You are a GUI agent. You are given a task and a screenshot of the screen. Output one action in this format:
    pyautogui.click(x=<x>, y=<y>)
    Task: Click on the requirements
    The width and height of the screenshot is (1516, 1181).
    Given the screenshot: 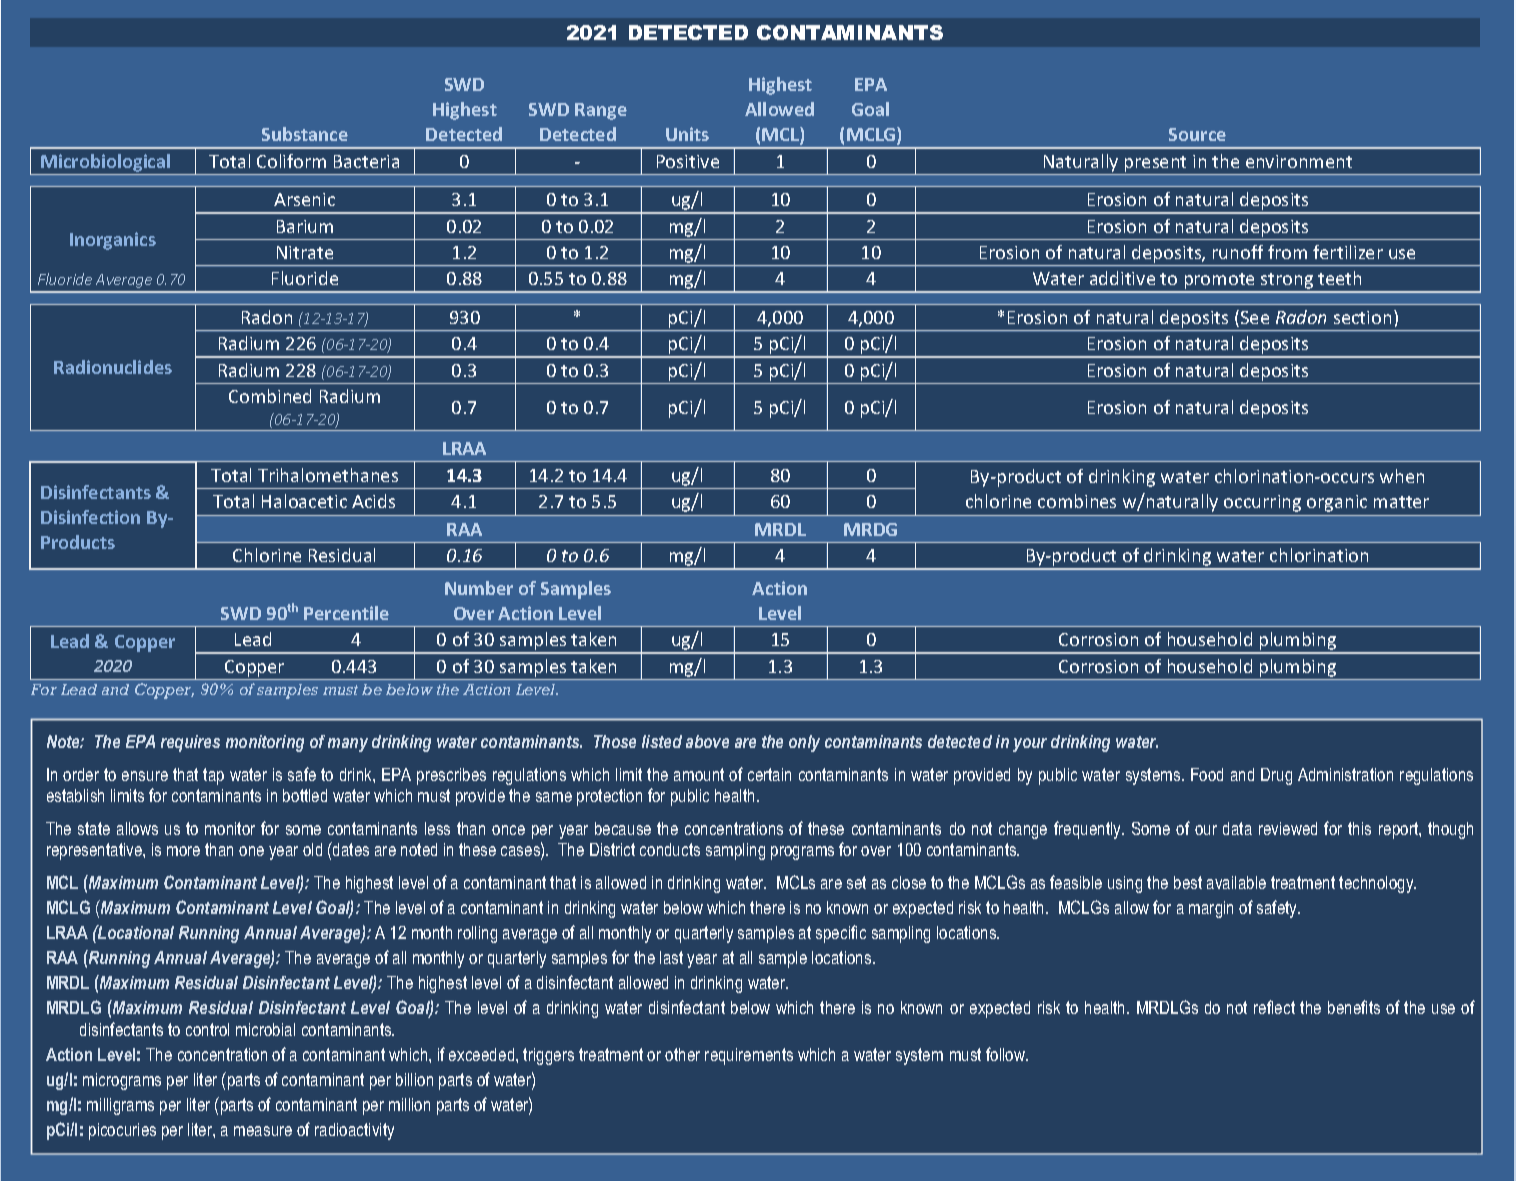 What is the action you would take?
    pyautogui.click(x=749, y=1056)
